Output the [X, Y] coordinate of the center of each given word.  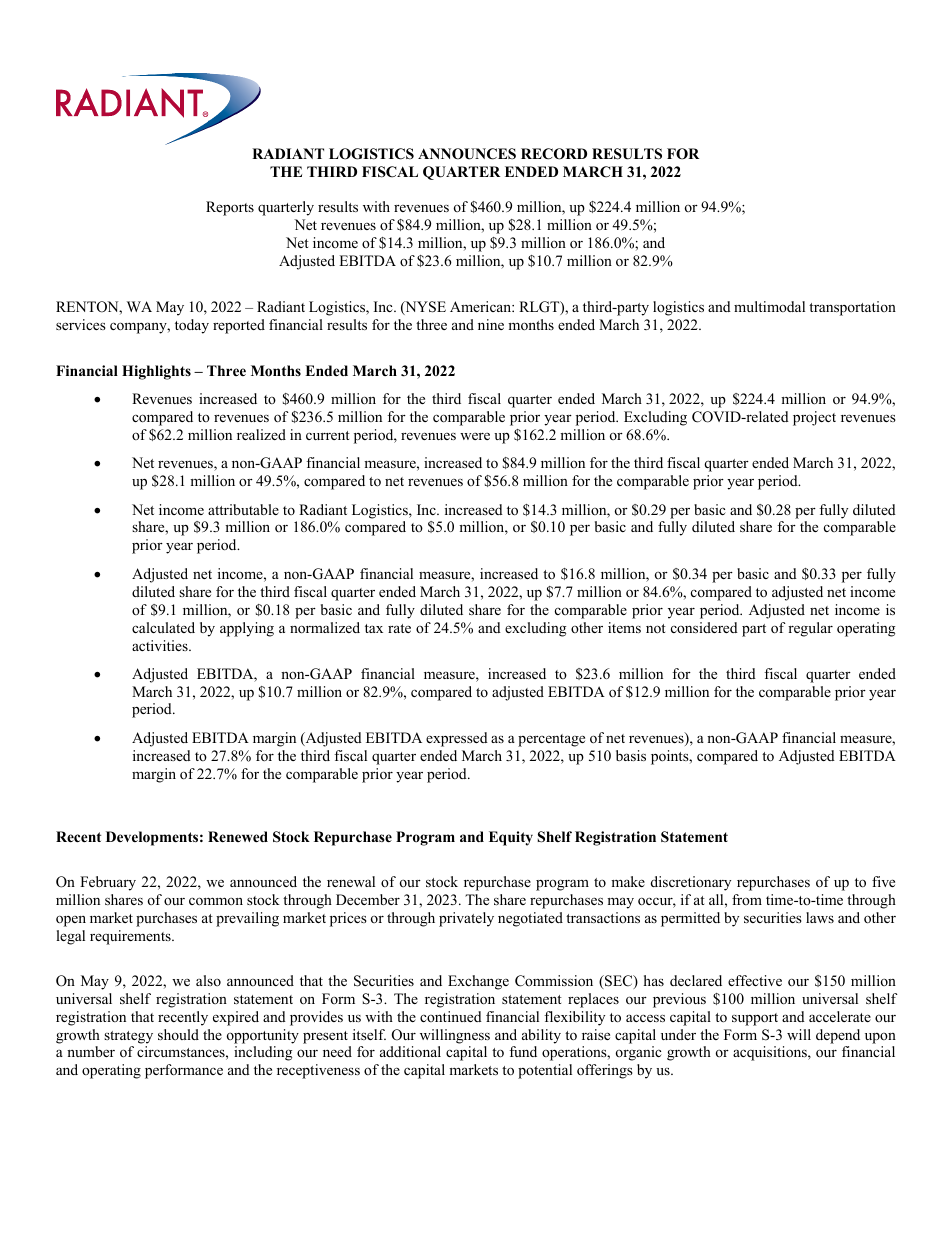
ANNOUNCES [467, 154]
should [178, 1034]
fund [523, 1051]
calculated [163, 627]
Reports [230, 208]
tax [374, 628]
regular [810, 629]
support [755, 1019]
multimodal [769, 306]
